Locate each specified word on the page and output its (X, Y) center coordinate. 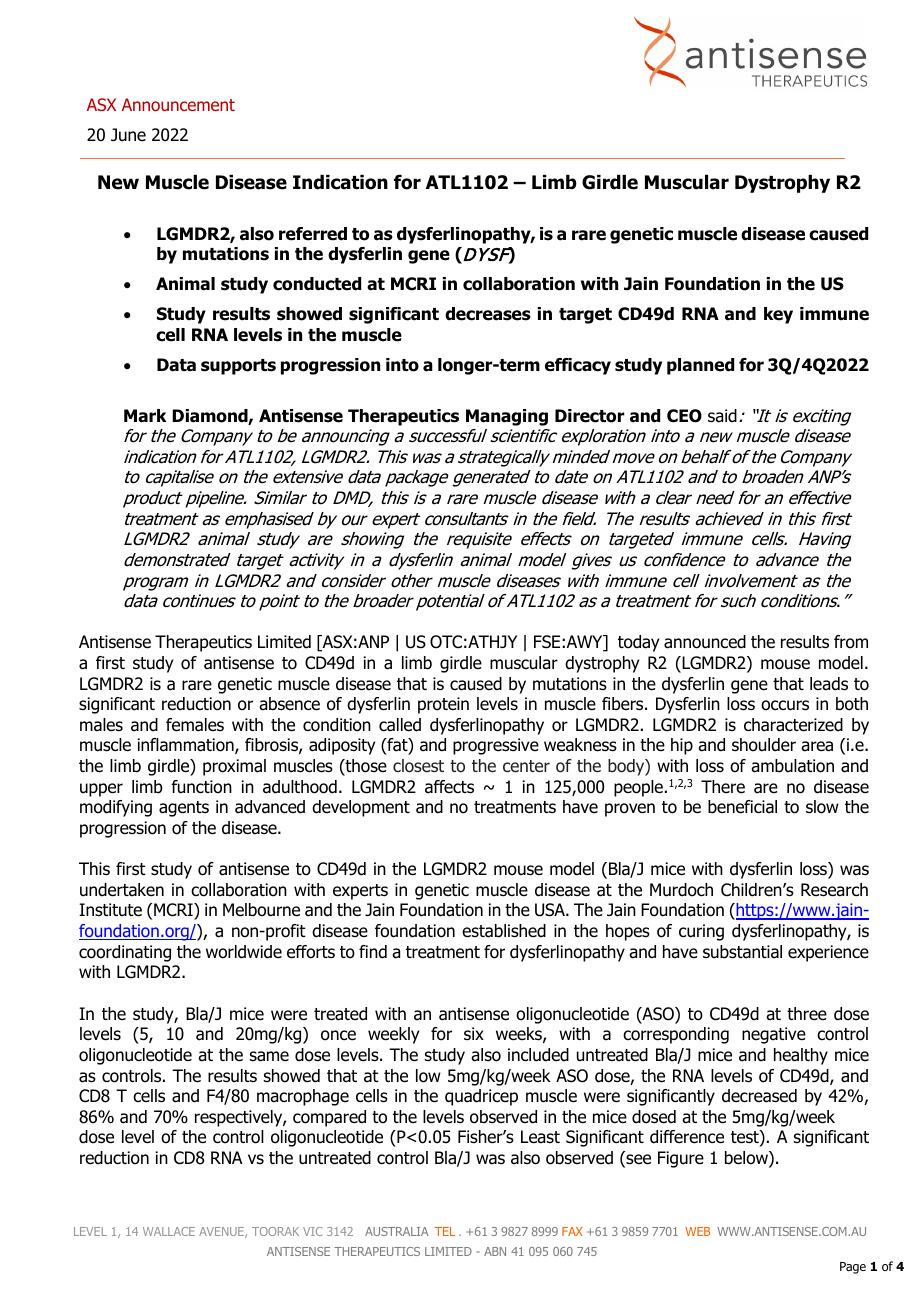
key (778, 315)
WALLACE (169, 1231)
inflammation (187, 746)
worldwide (244, 952)
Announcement (178, 104)
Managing (507, 417)
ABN (495, 1251)
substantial (742, 952)
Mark (145, 416)
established (504, 931)
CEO (684, 416)
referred (313, 234)
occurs (785, 705)
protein (443, 705)
